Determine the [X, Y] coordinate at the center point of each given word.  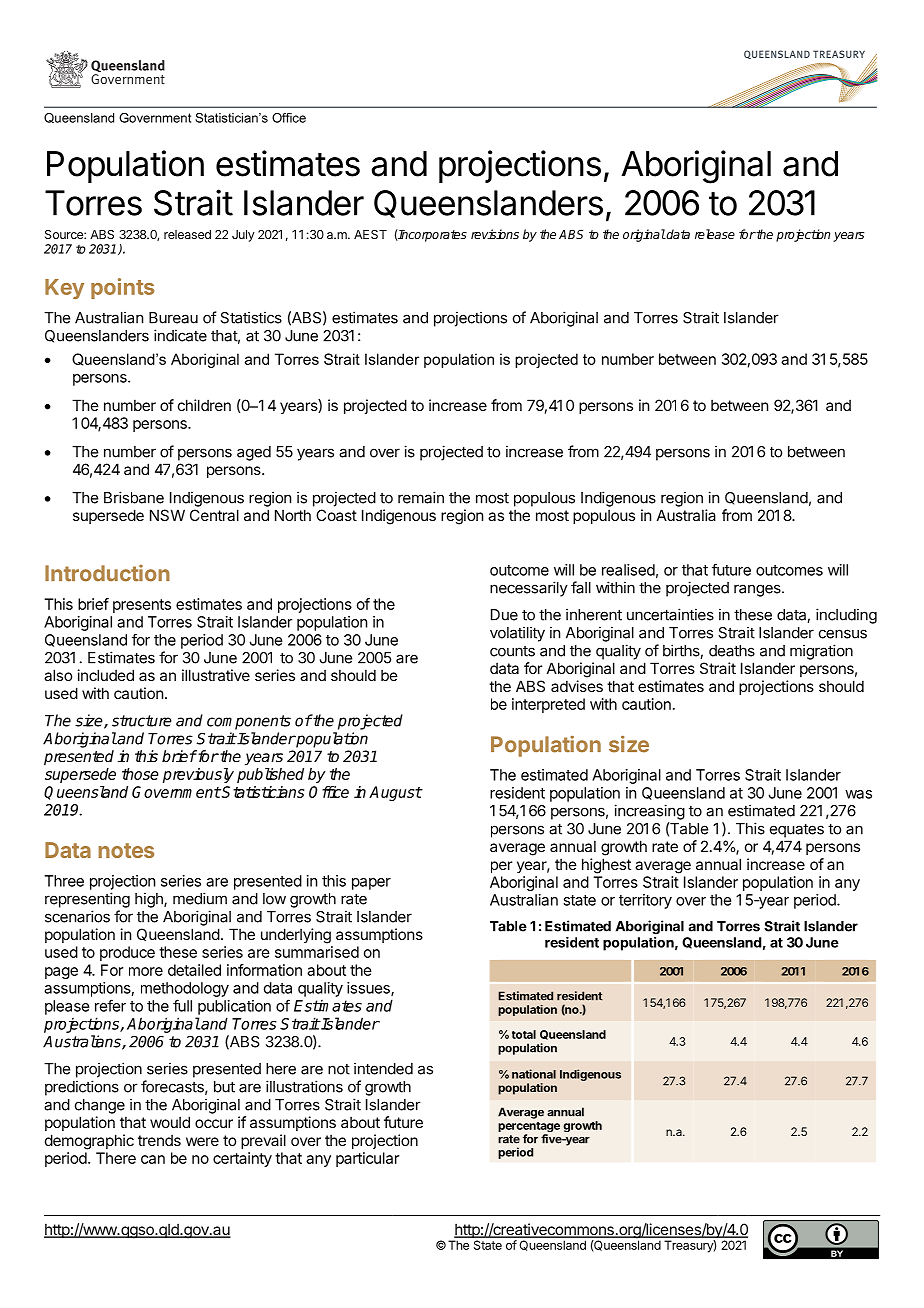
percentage [529, 1128]
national [534, 1074]
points [122, 288]
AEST [370, 234]
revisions [495, 234]
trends [159, 1140]
